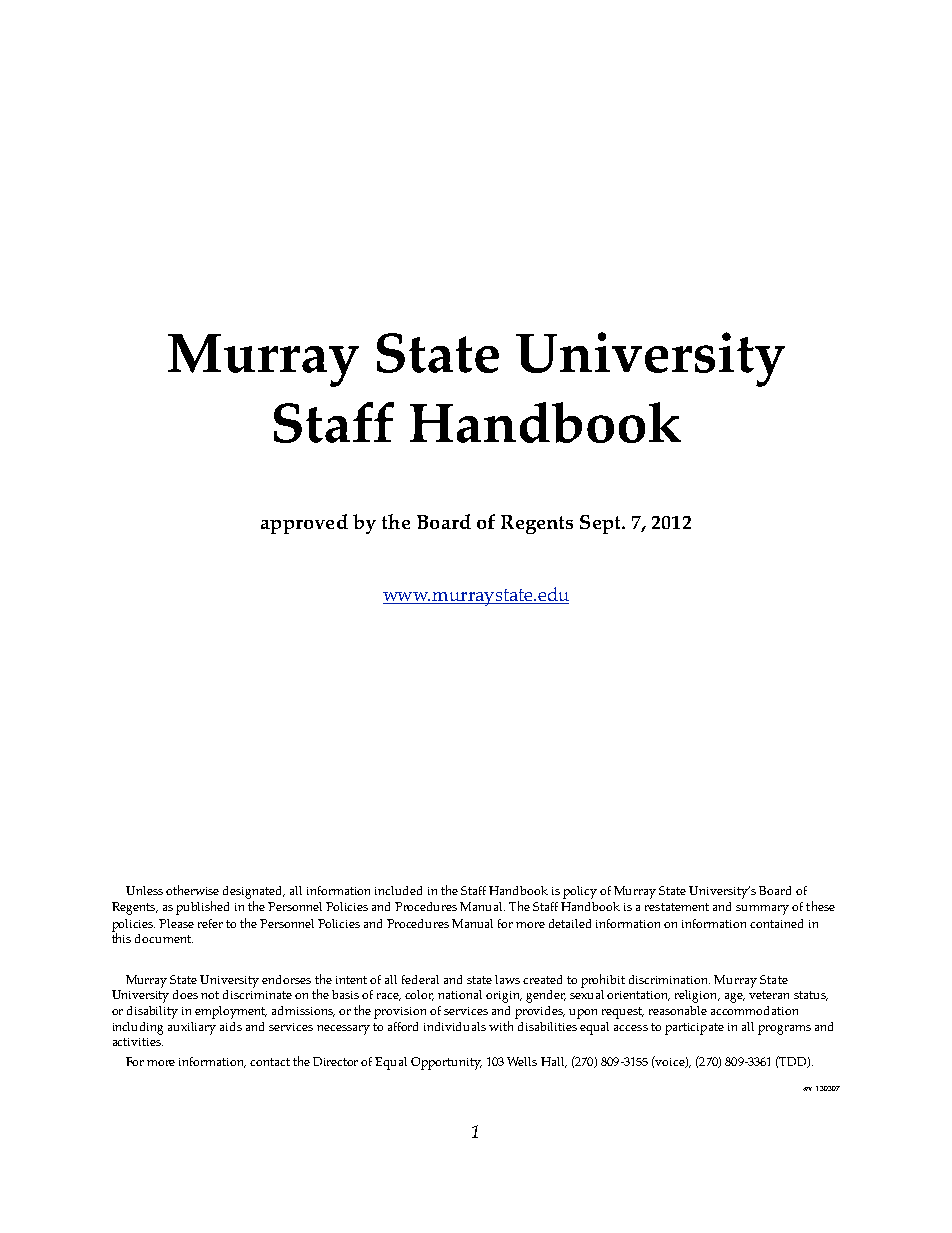  What do you see at coordinates (398, 890) in the screenshot?
I see `included` at bounding box center [398, 890].
